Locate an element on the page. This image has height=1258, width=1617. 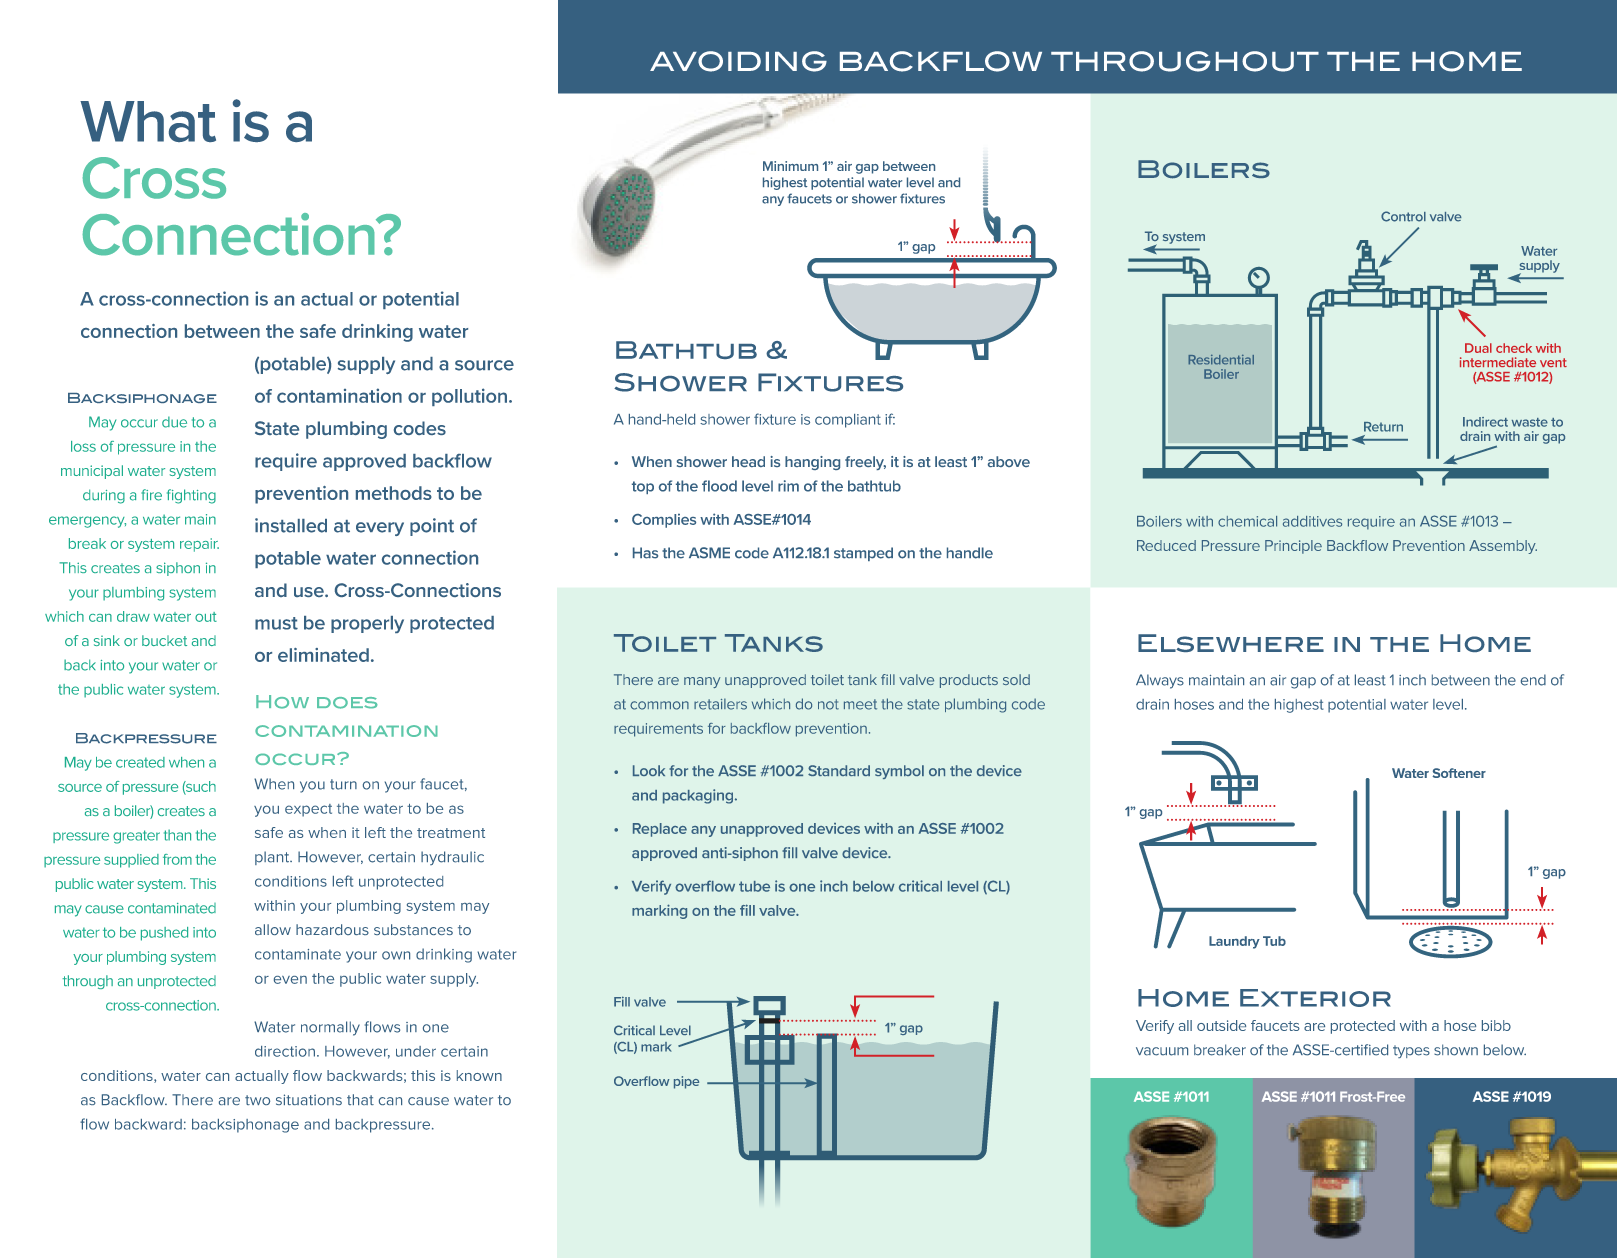
pipe is located at coordinates (686, 1082).
